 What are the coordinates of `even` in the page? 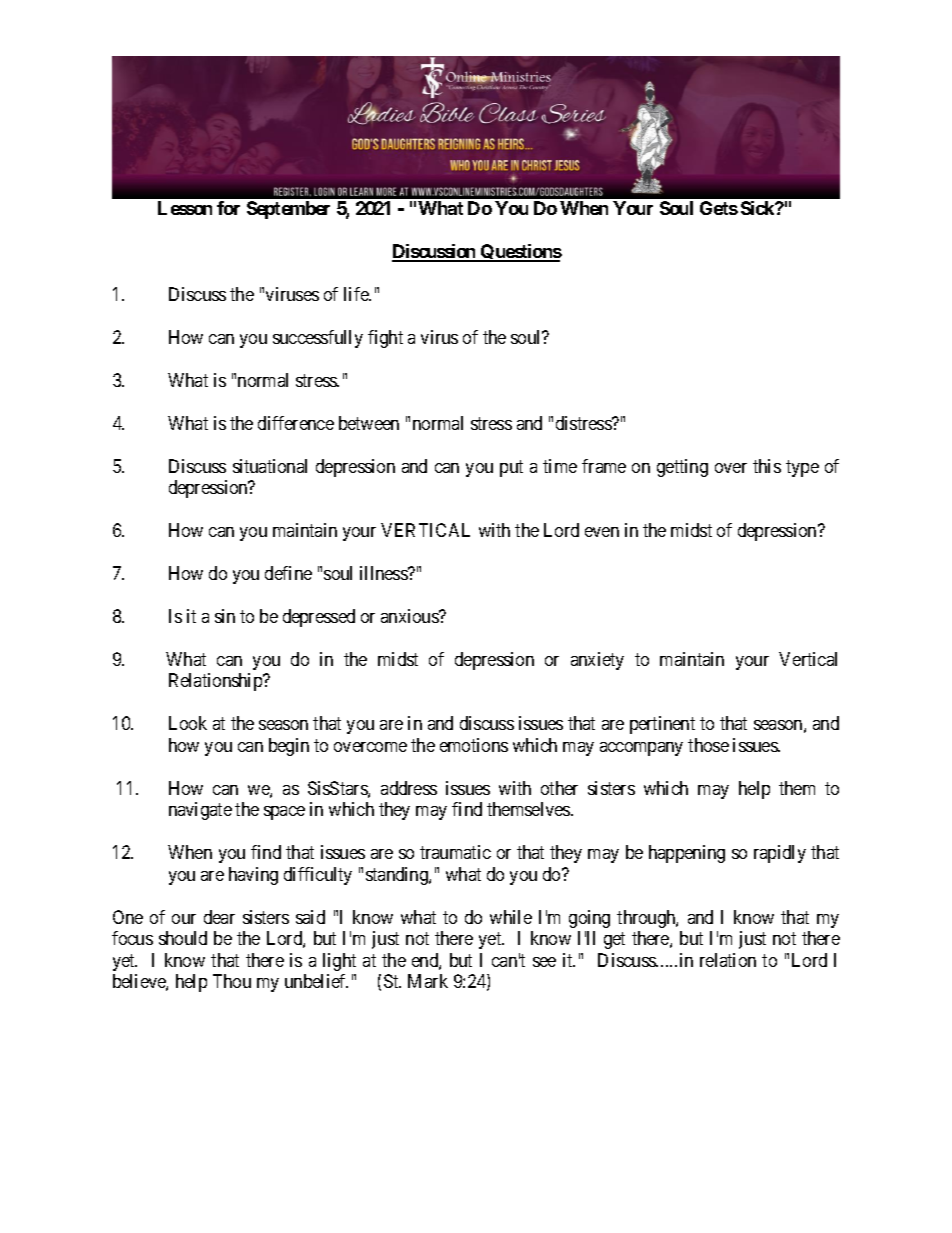 It's located at (602, 532).
